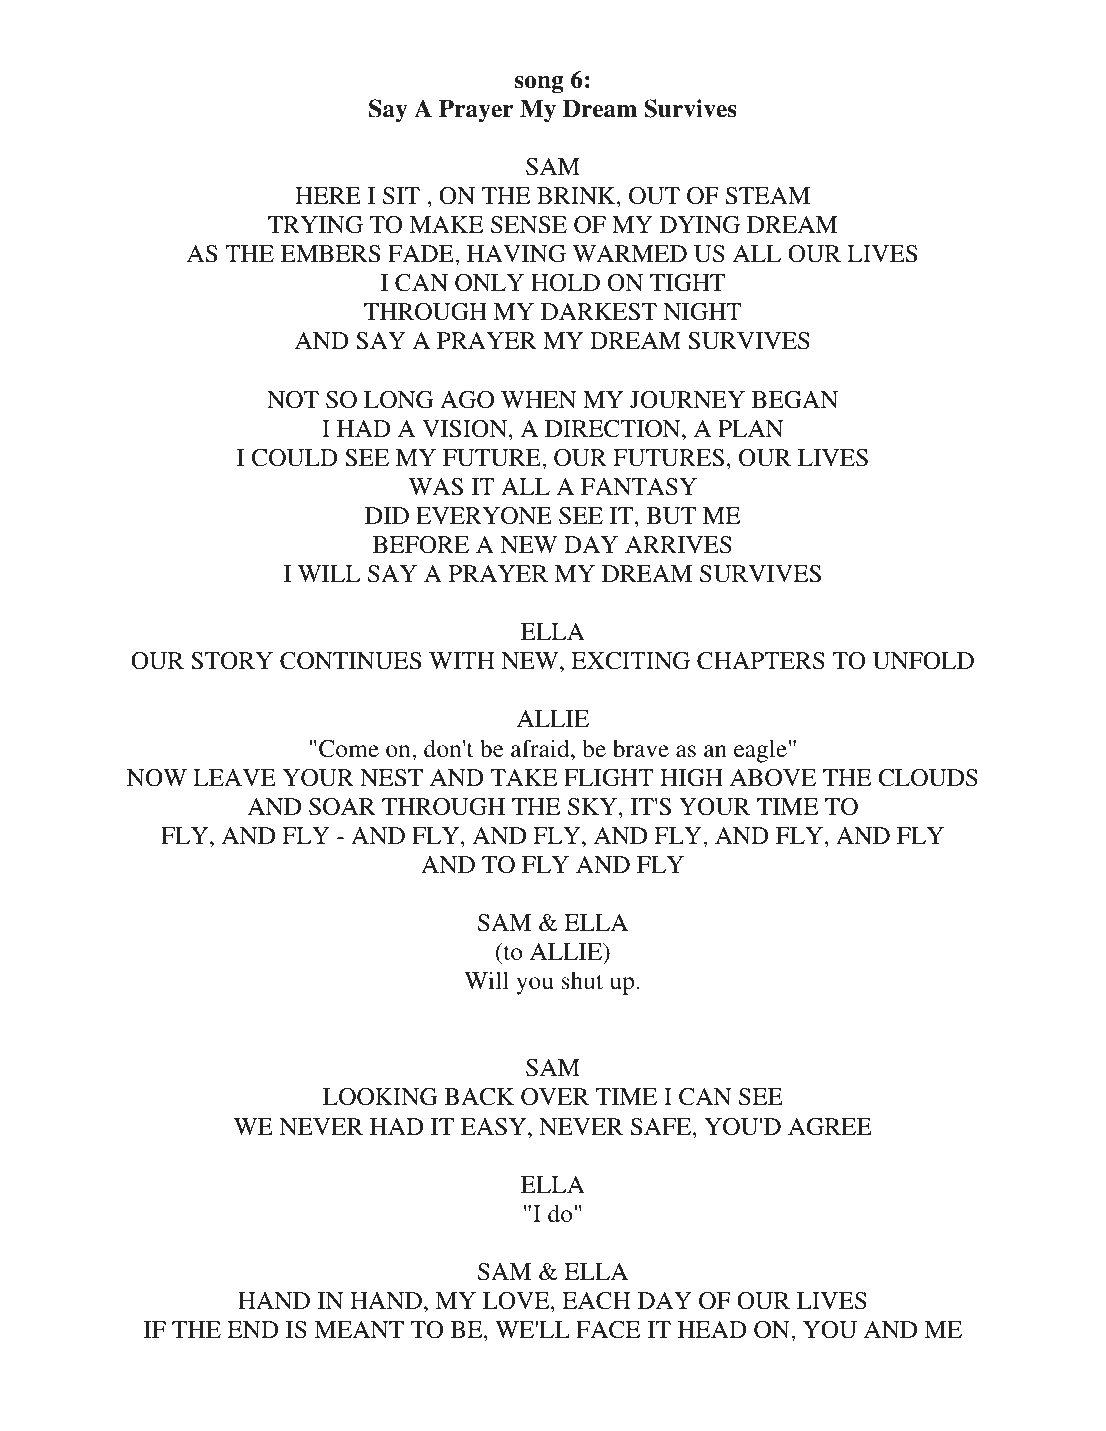  I want to click on HERE, so click(328, 195).
